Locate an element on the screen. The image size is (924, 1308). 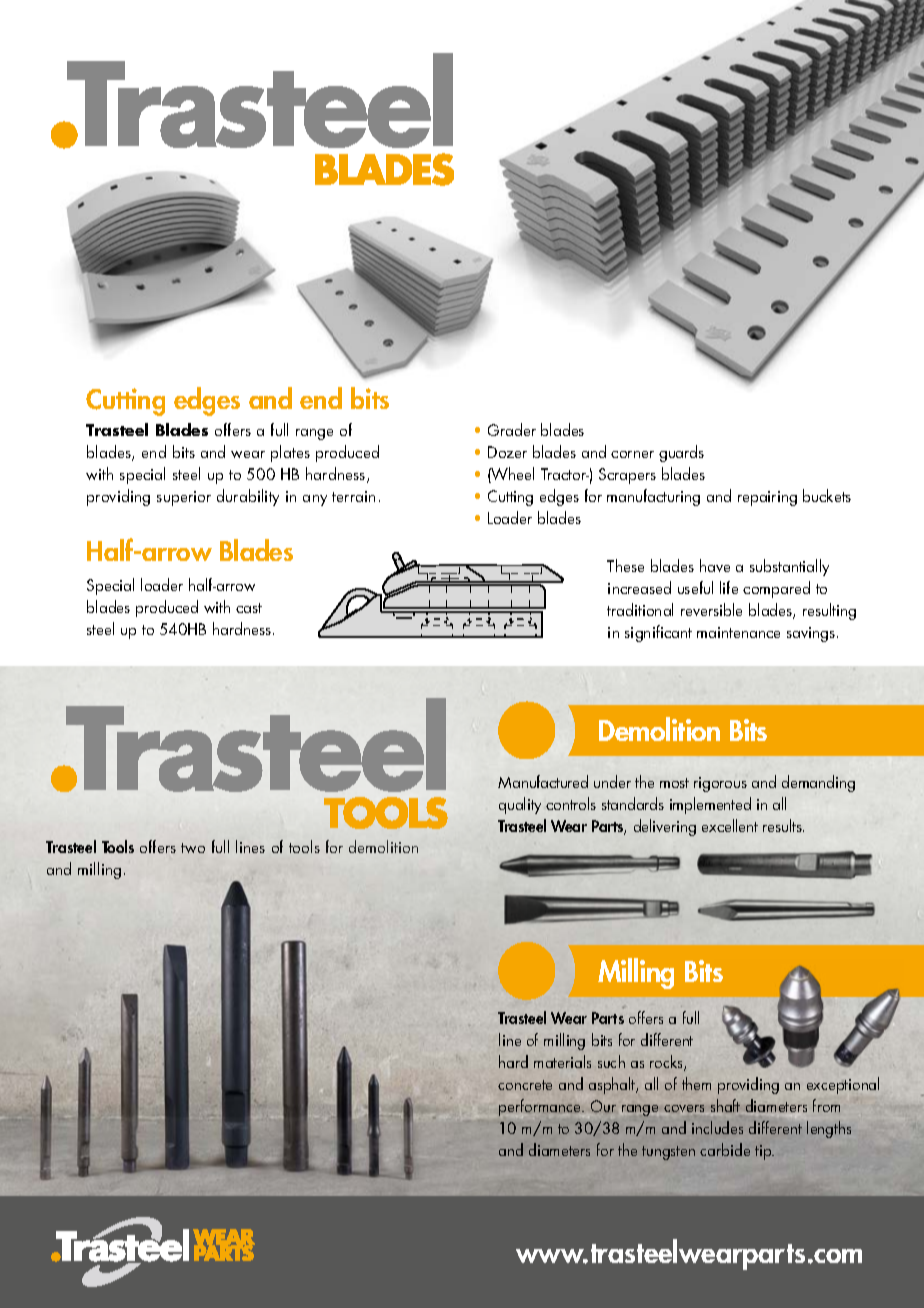
plates is located at coordinates (290, 453).
